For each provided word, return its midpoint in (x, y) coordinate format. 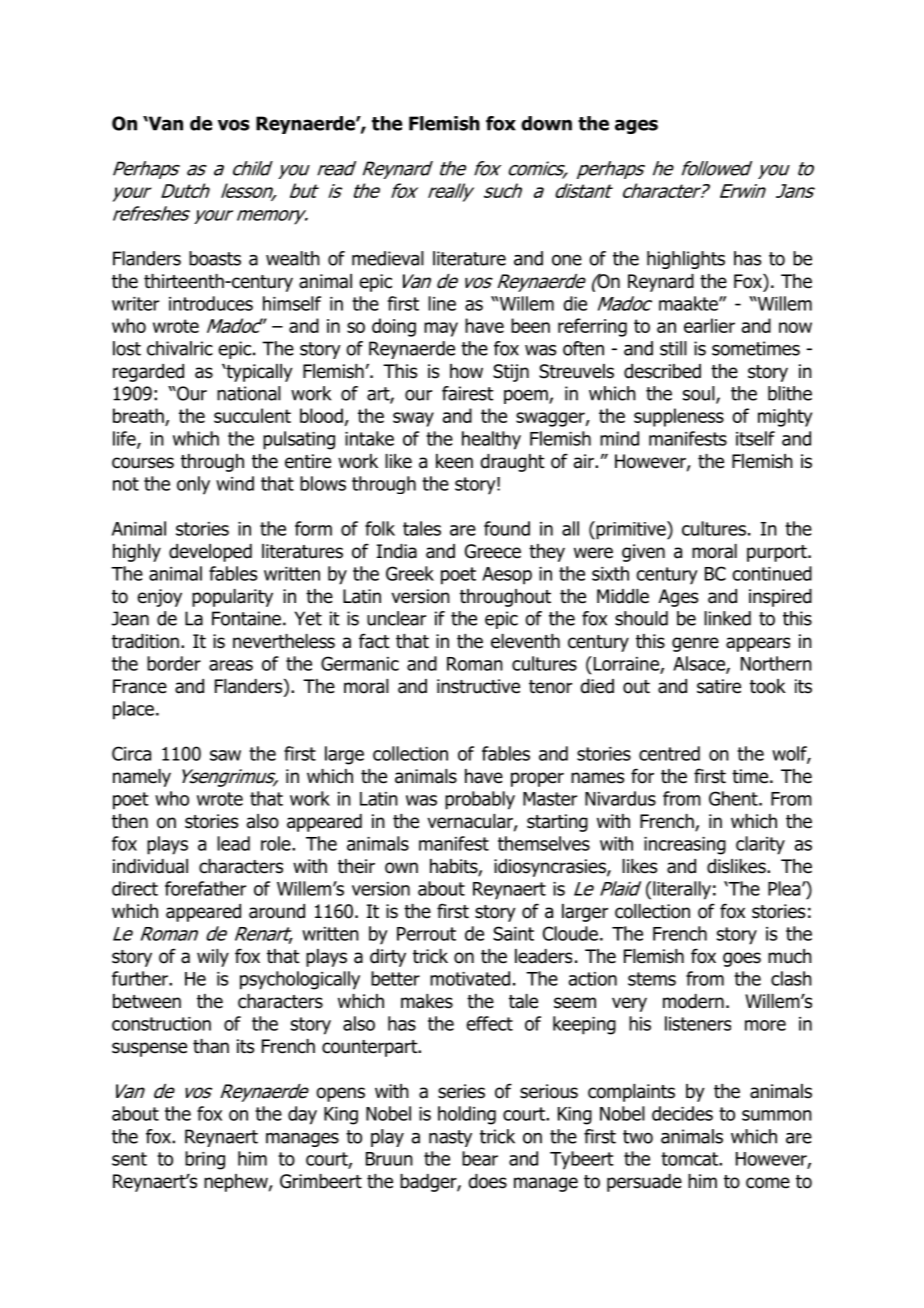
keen (454, 461)
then (130, 821)
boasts (215, 258)
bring (205, 1160)
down (546, 123)
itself (755, 438)
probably (480, 800)
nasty (450, 1138)
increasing (685, 846)
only (193, 485)
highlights (686, 260)
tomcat (690, 1159)
